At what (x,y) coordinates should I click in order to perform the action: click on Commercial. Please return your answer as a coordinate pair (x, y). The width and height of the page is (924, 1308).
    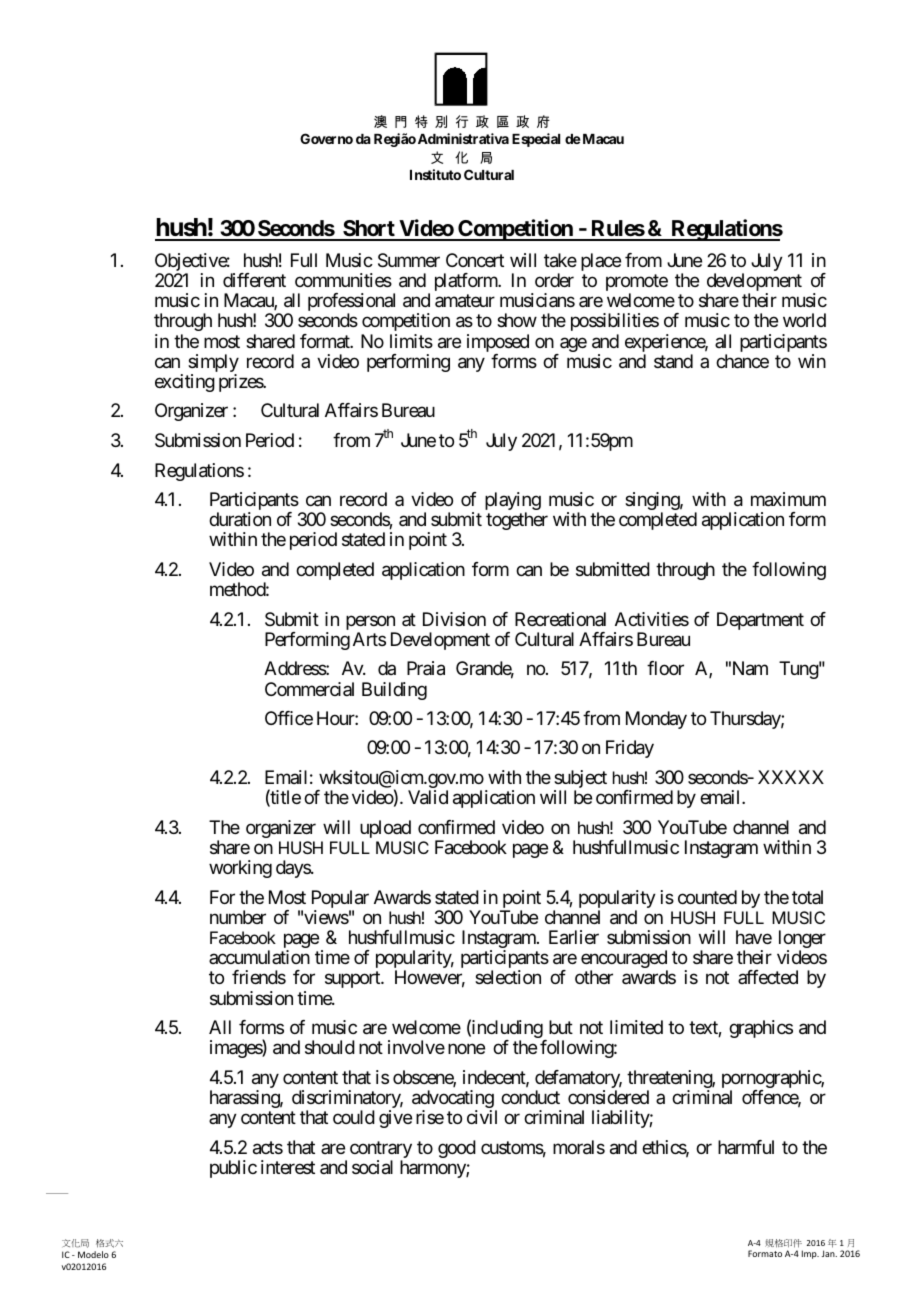
    Looking at the image, I should click on (309, 689).
